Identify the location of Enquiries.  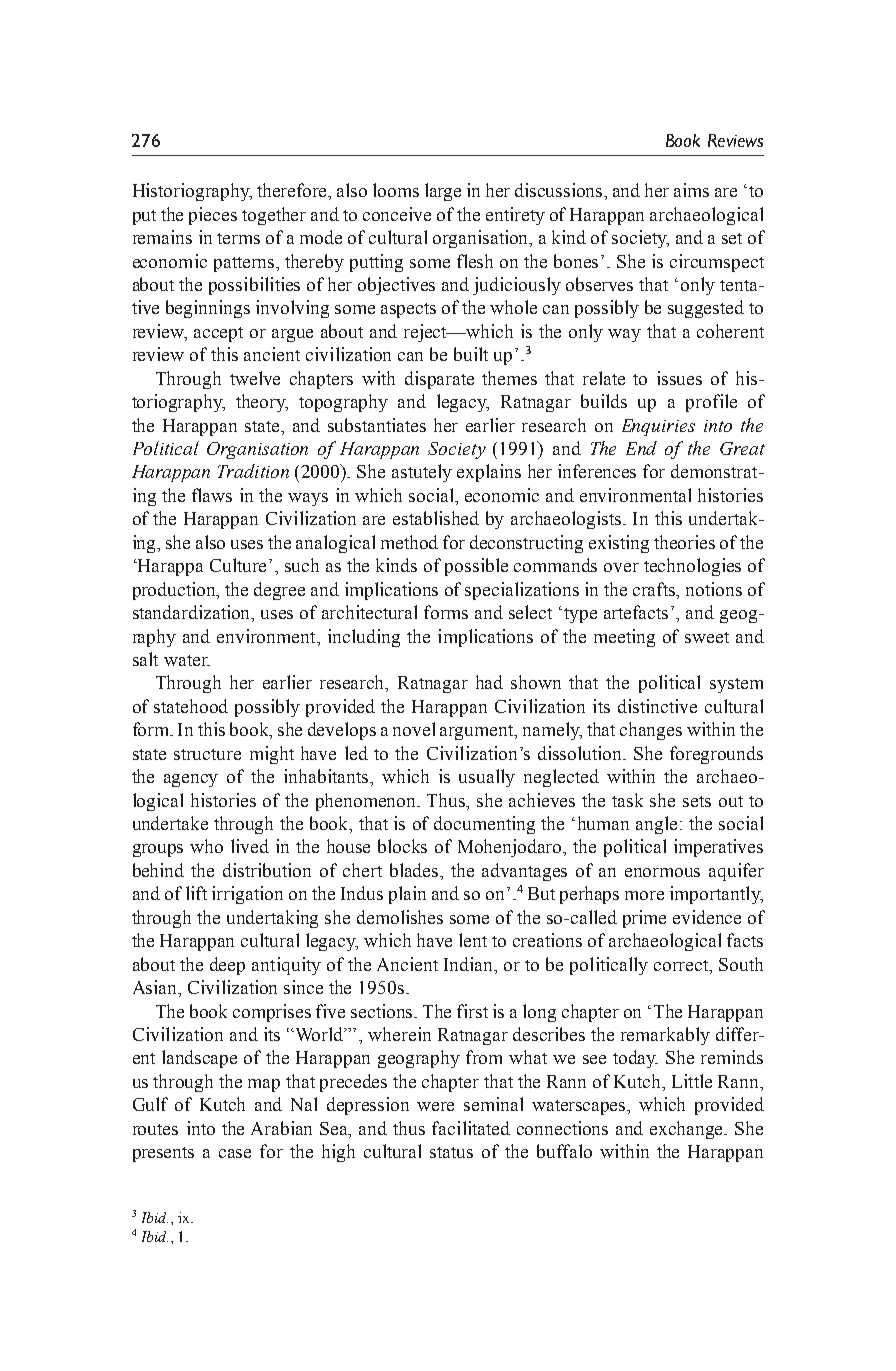
(658, 427).
